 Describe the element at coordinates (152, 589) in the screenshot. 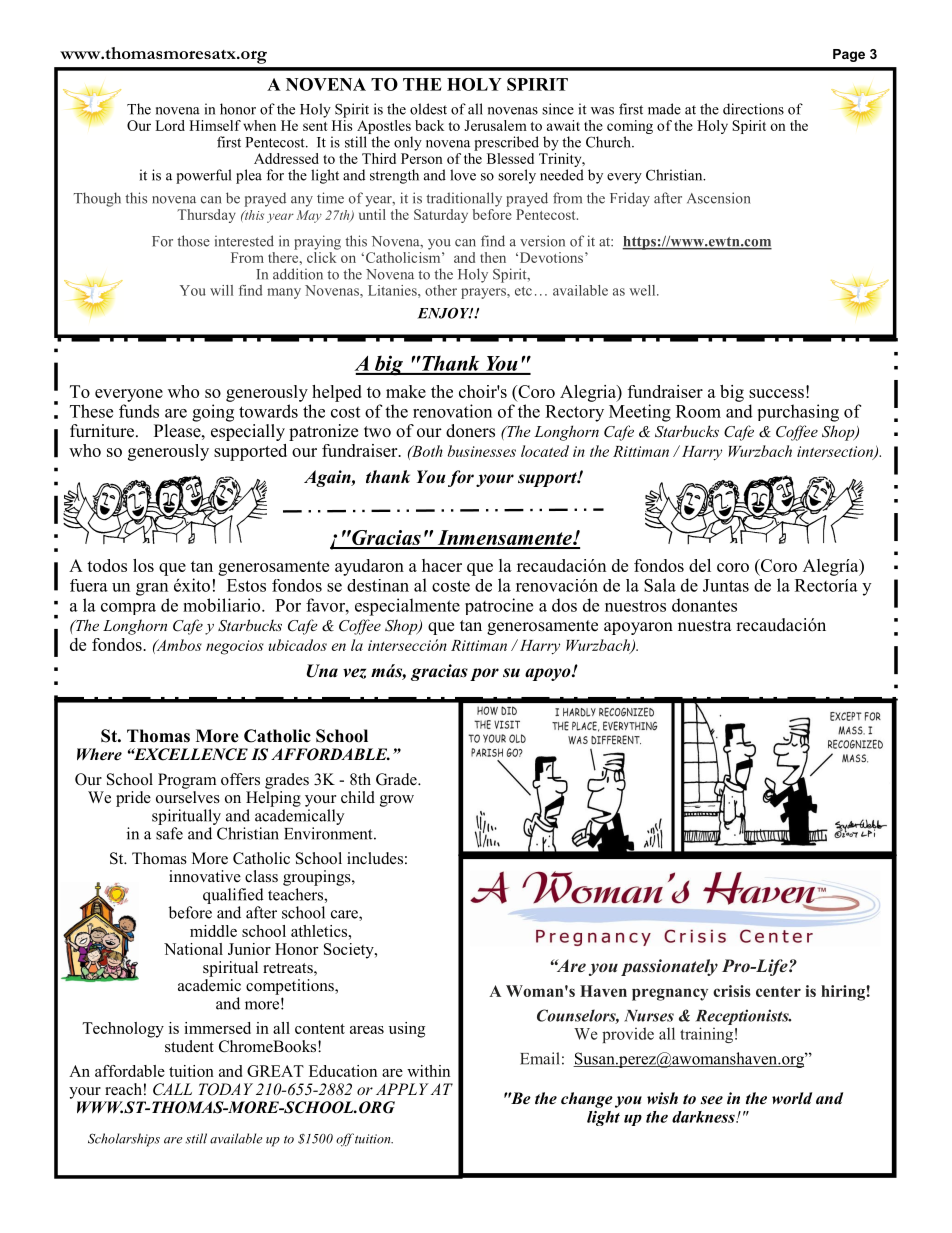

I see `gran` at that location.
